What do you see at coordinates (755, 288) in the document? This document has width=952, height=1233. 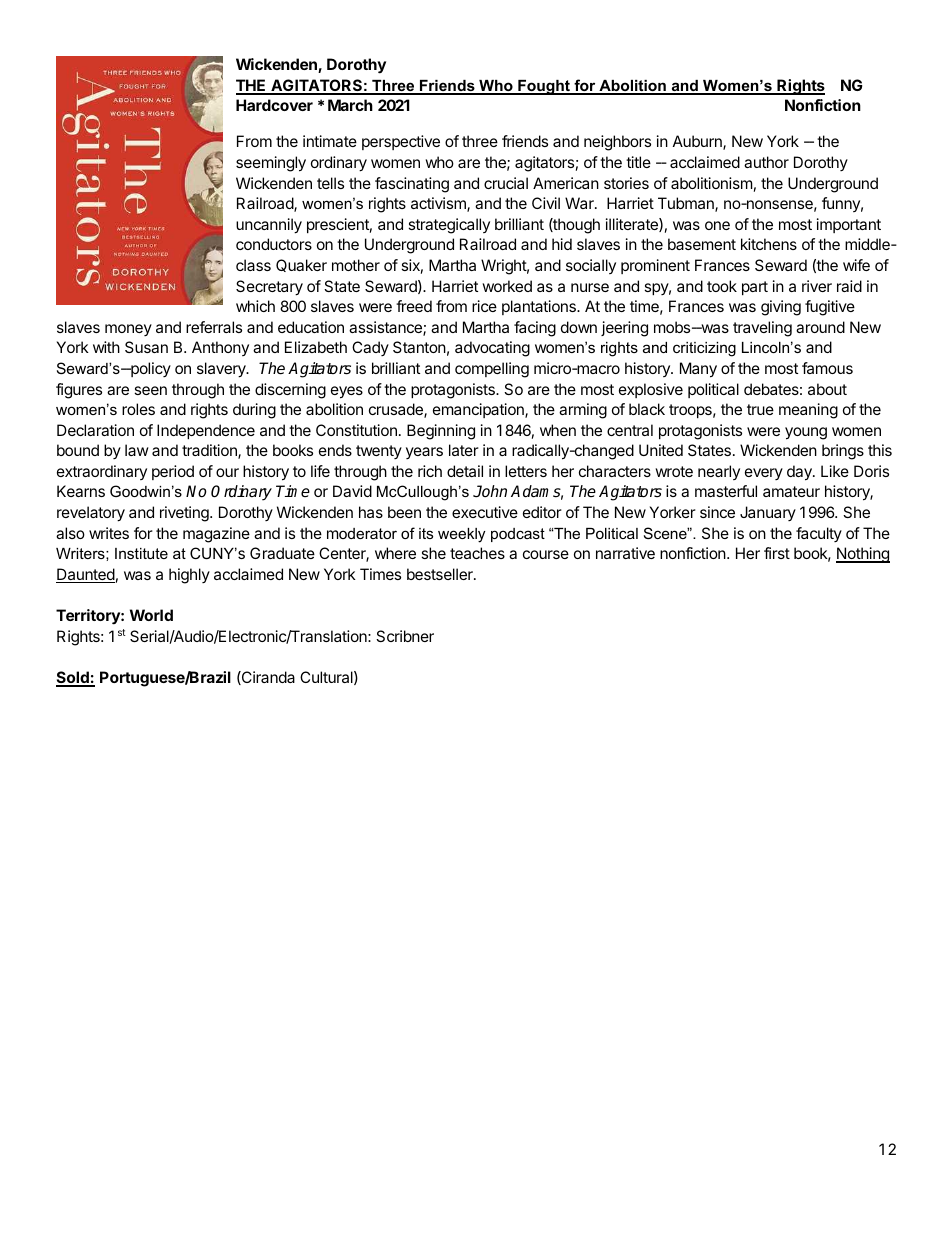 I see `part` at bounding box center [755, 288].
